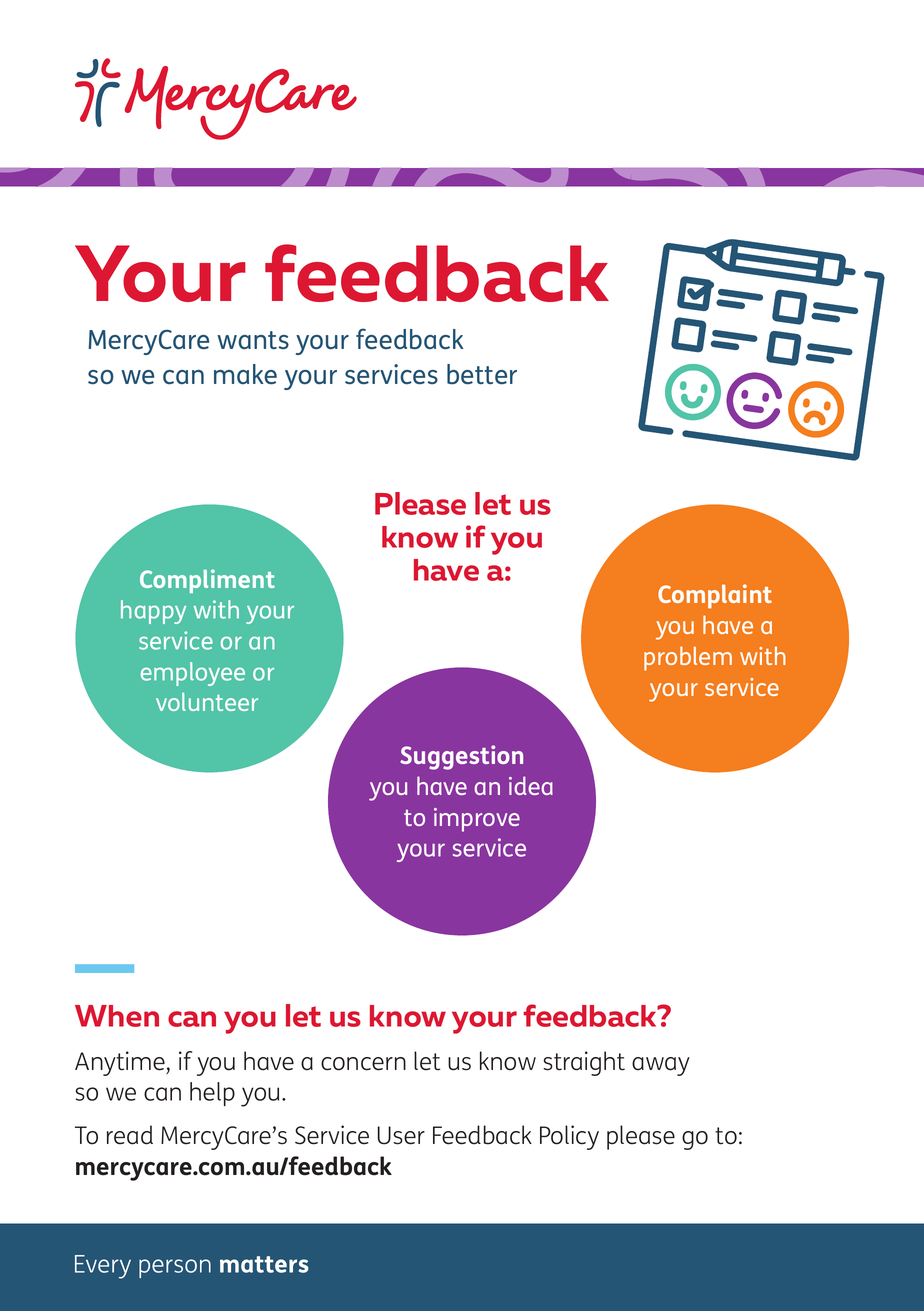  Describe the element at coordinates (207, 581) in the image. I see `Compliment` at that location.
